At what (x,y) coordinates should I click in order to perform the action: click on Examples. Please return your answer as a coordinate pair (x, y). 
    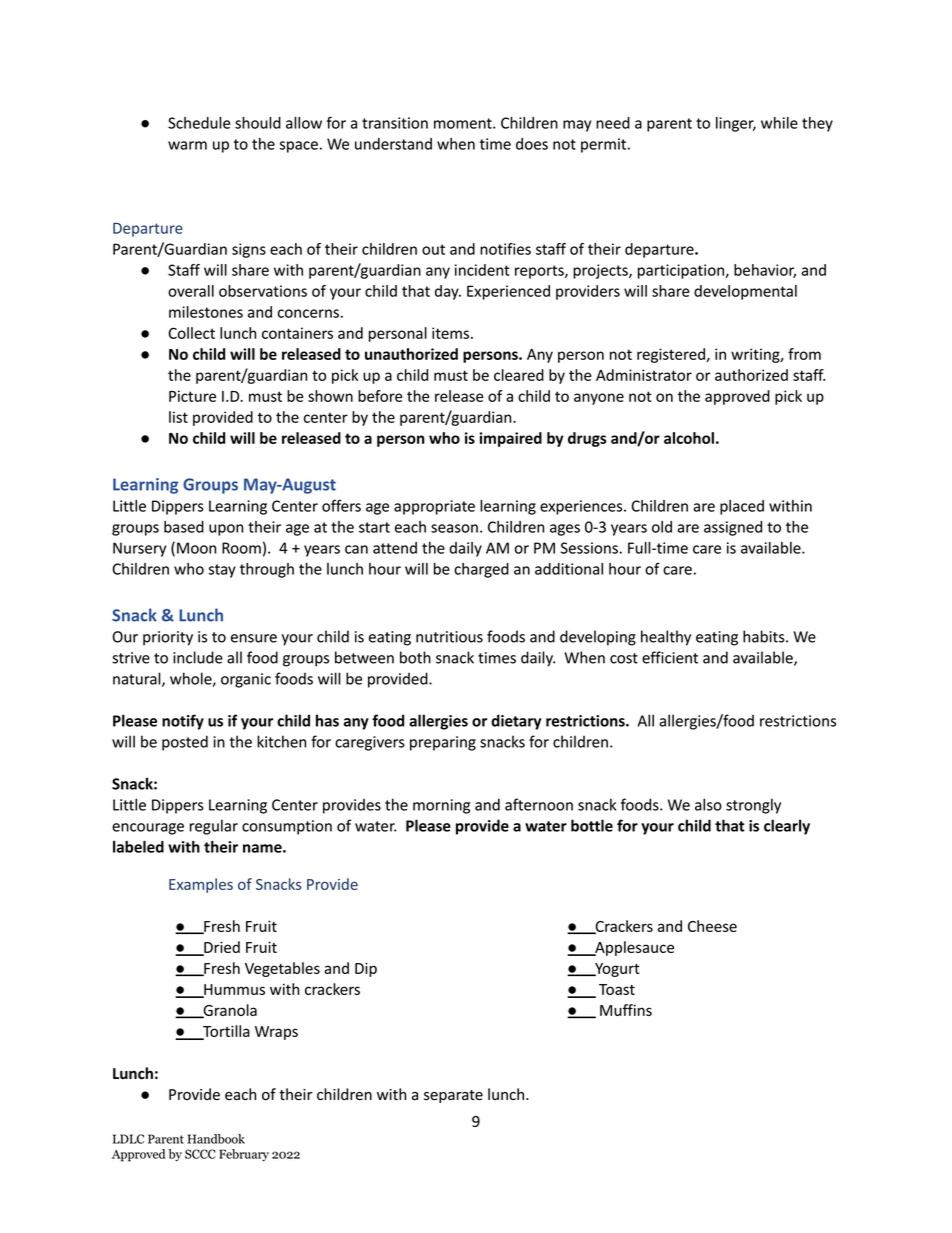
    Looking at the image, I should click on (201, 885).
